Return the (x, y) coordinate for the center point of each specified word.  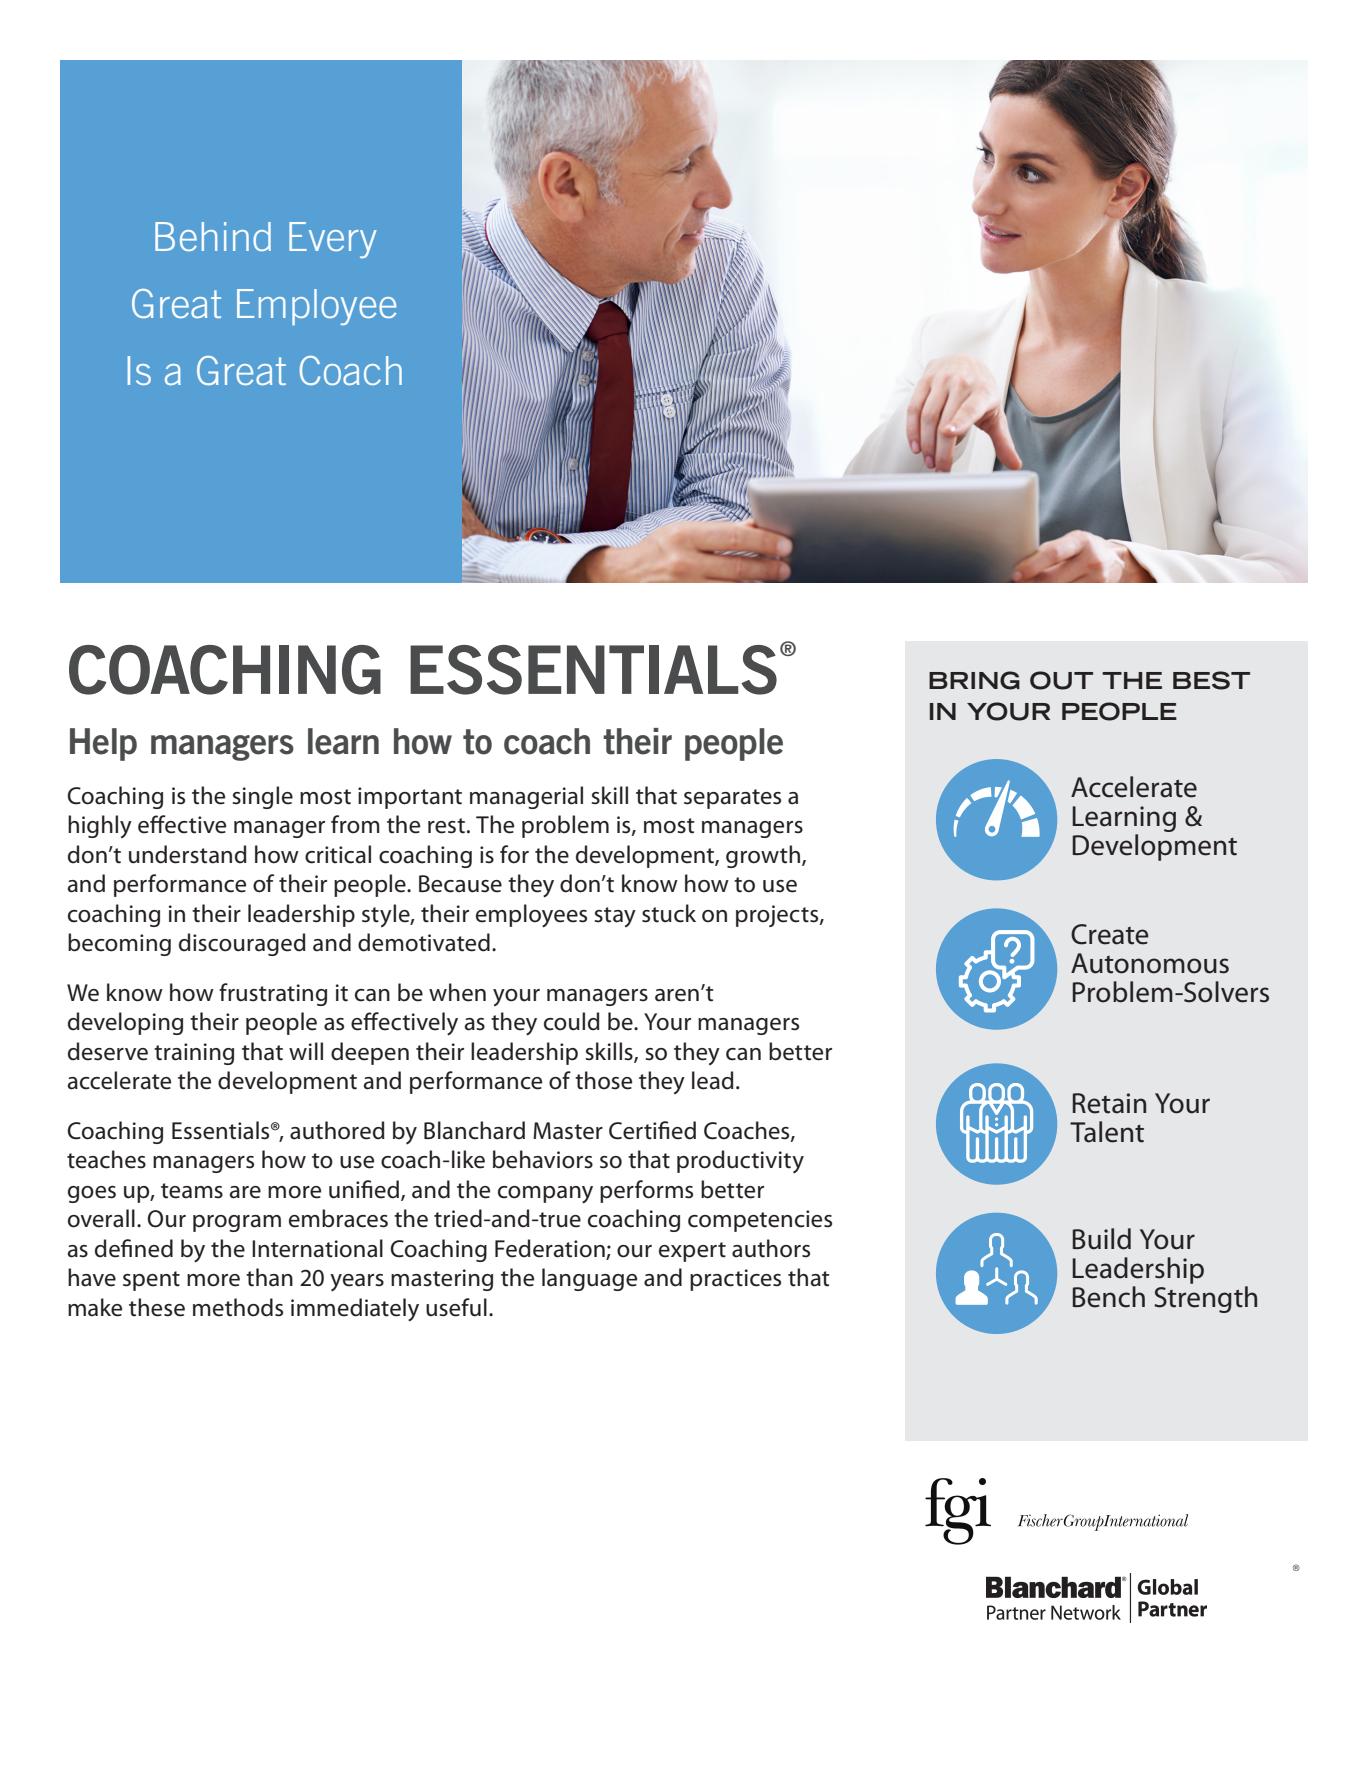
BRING (974, 680)
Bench (1109, 1297)
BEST (1211, 680)
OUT (1061, 680)
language (589, 1279)
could (572, 1021)
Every (333, 240)
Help (103, 744)
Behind (213, 236)
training (194, 1054)
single (263, 797)
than (269, 1277)
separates (732, 799)
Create (1110, 934)
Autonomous (1150, 963)
